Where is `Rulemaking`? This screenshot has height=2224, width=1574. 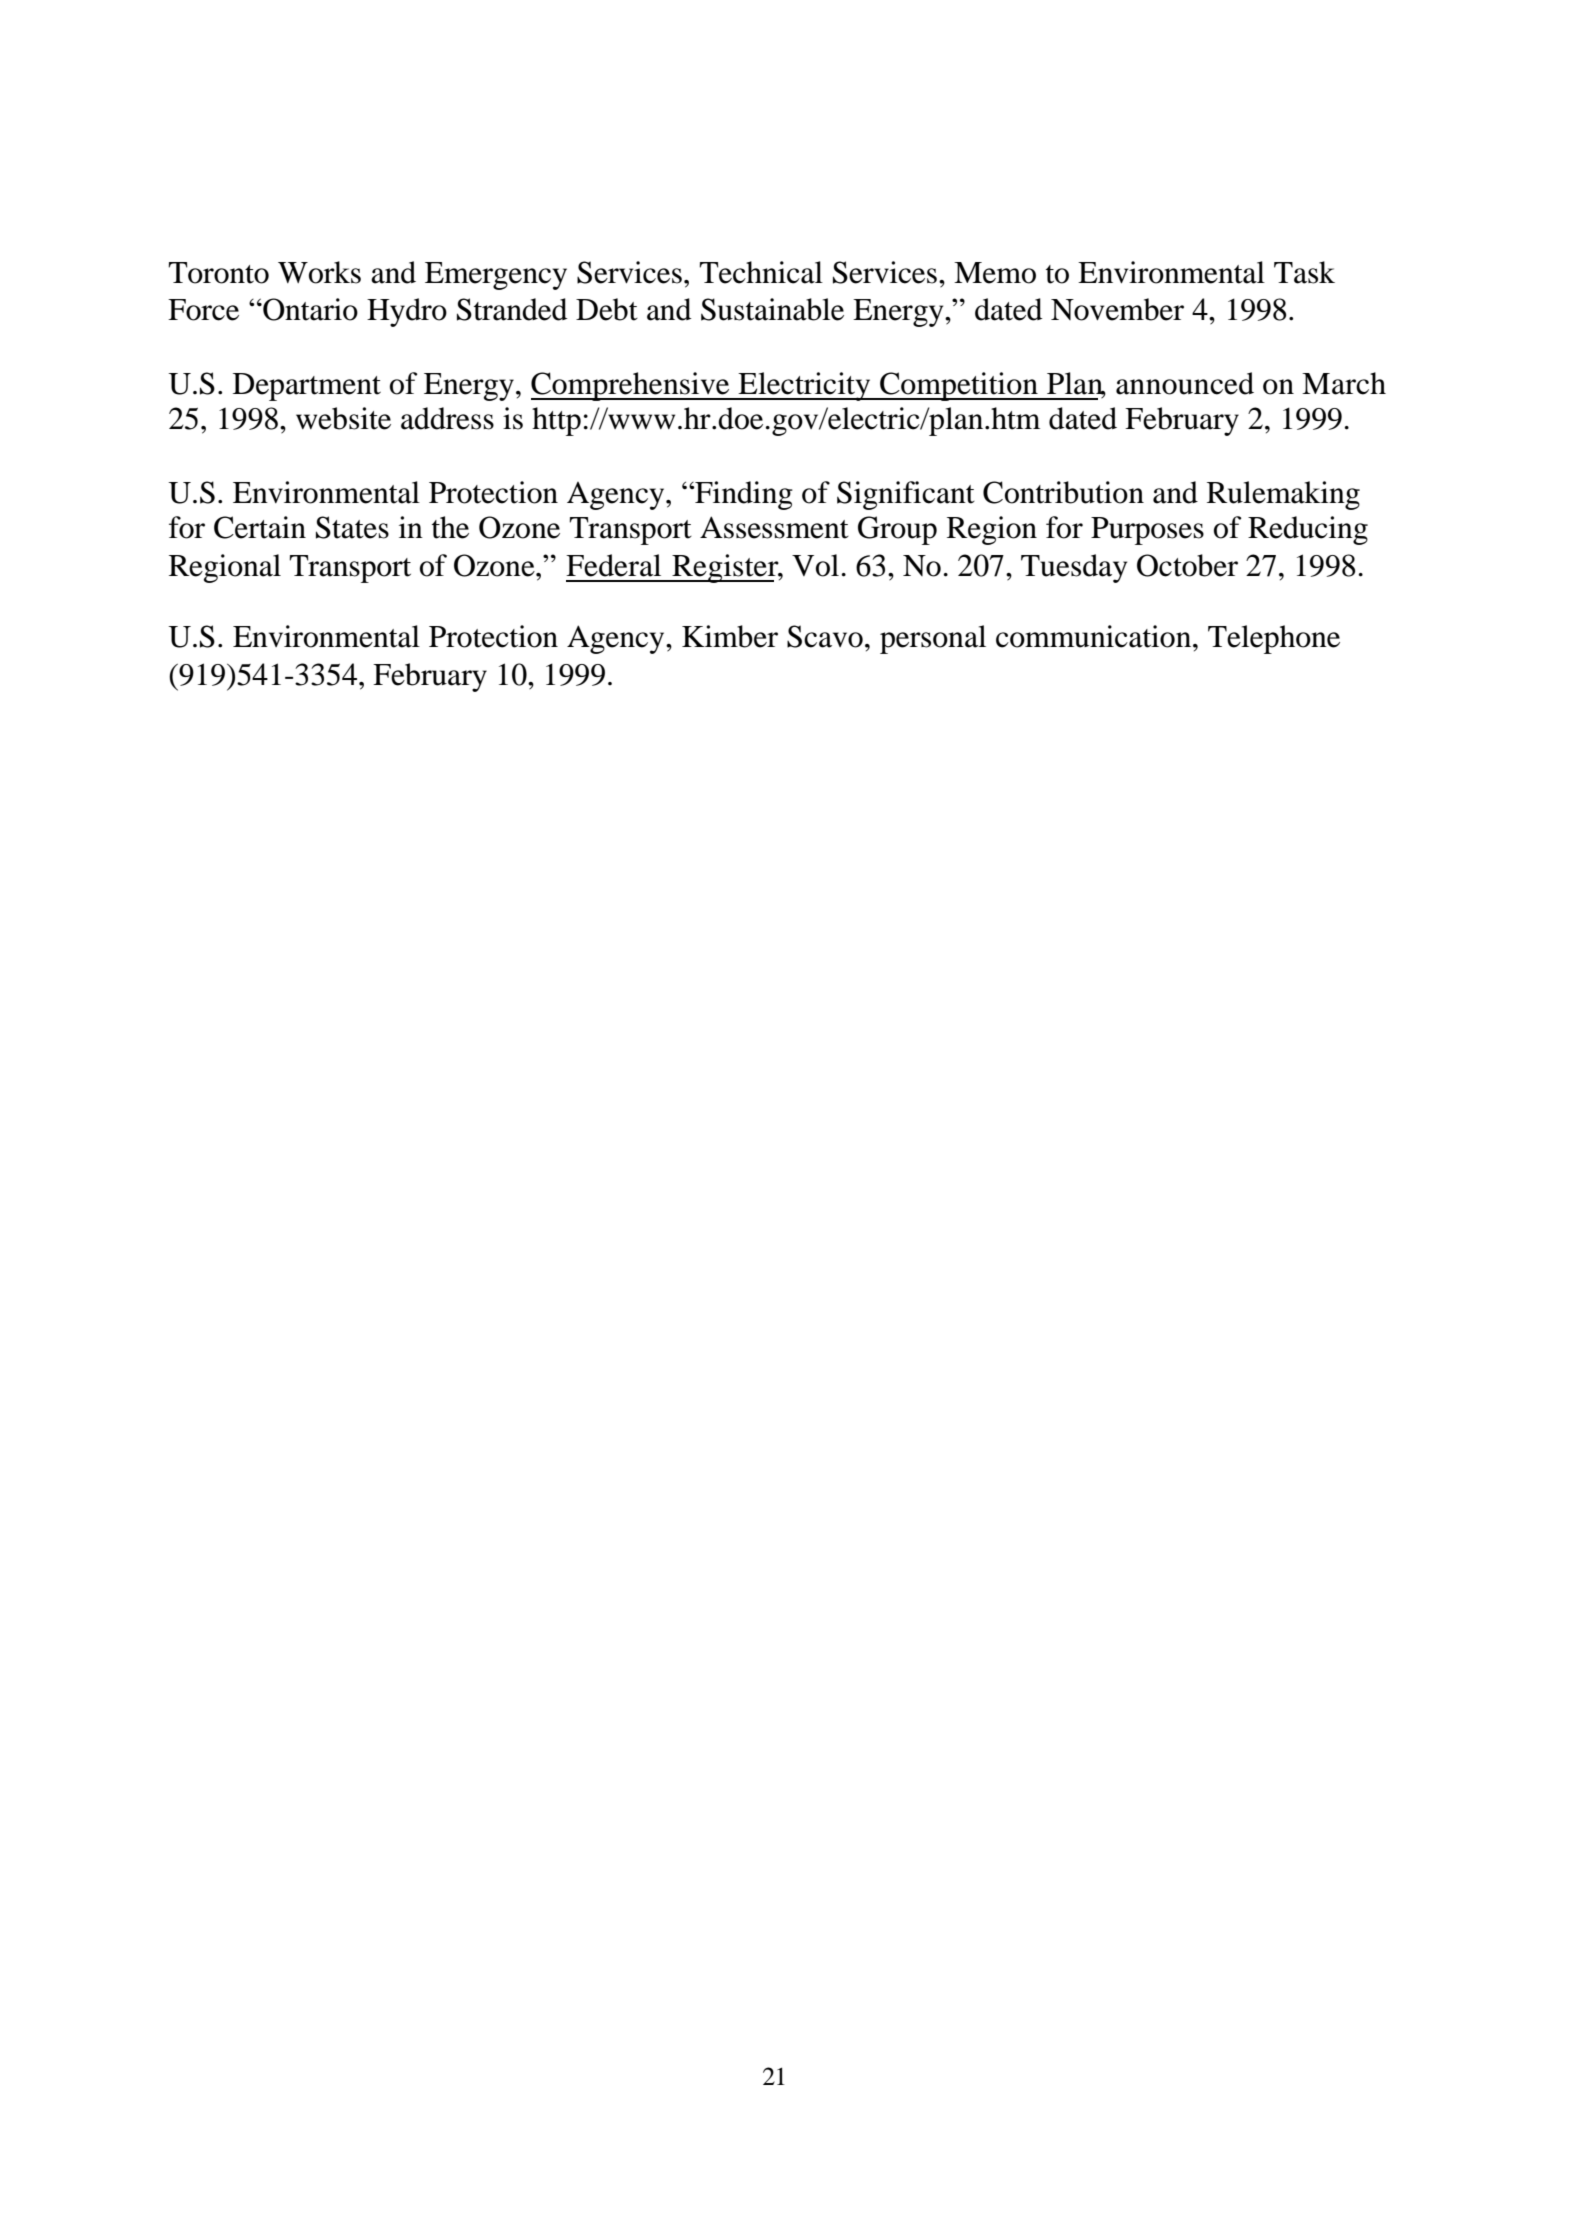
Rulemaking is located at coordinates (1283, 495).
